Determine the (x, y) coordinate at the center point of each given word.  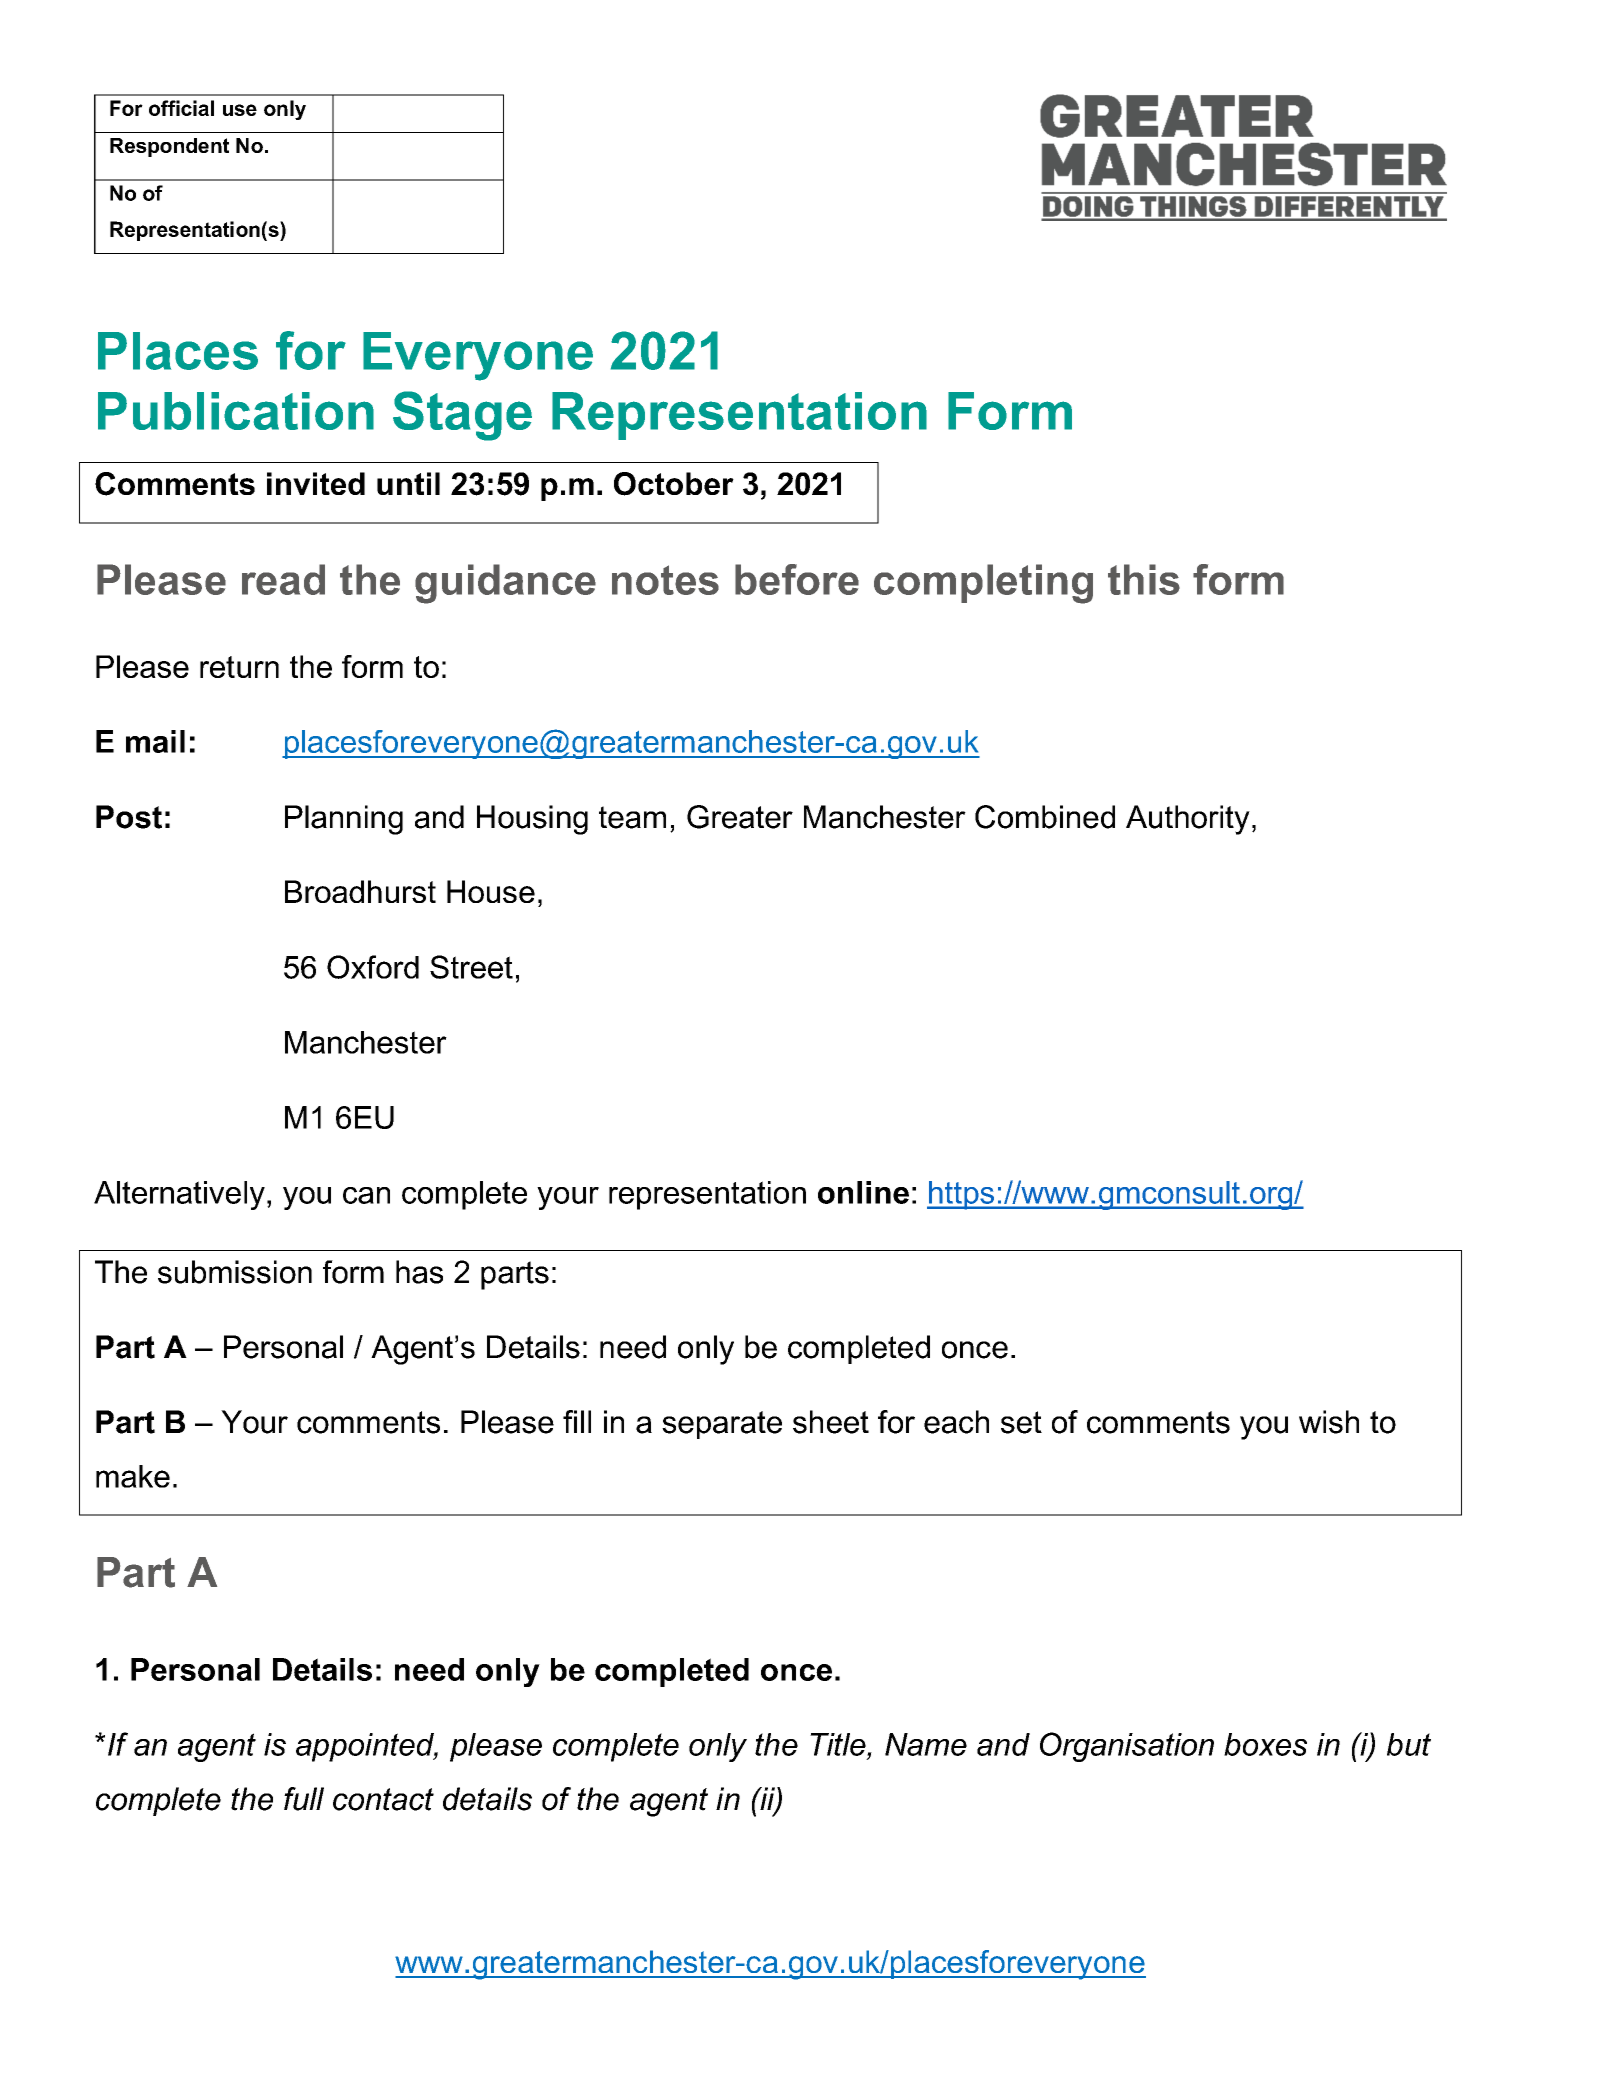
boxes (1265, 1744)
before (797, 579)
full (304, 1799)
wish (1329, 1422)
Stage (462, 416)
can (366, 1195)
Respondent (169, 147)
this (1144, 579)
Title (839, 1744)
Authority (1188, 820)
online (863, 1192)
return (239, 667)
